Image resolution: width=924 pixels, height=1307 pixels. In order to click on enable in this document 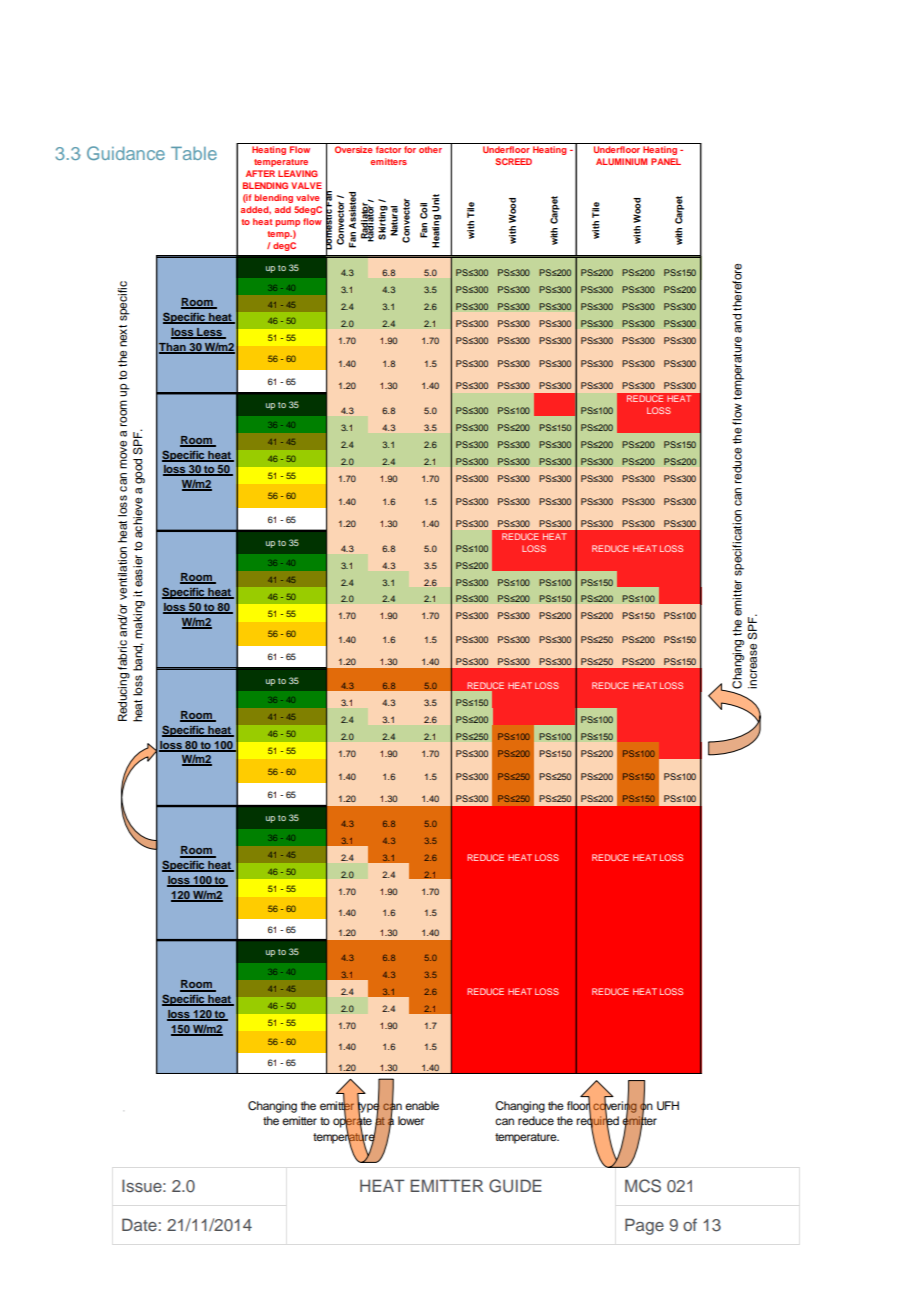, I will do `click(422, 1105)`.
